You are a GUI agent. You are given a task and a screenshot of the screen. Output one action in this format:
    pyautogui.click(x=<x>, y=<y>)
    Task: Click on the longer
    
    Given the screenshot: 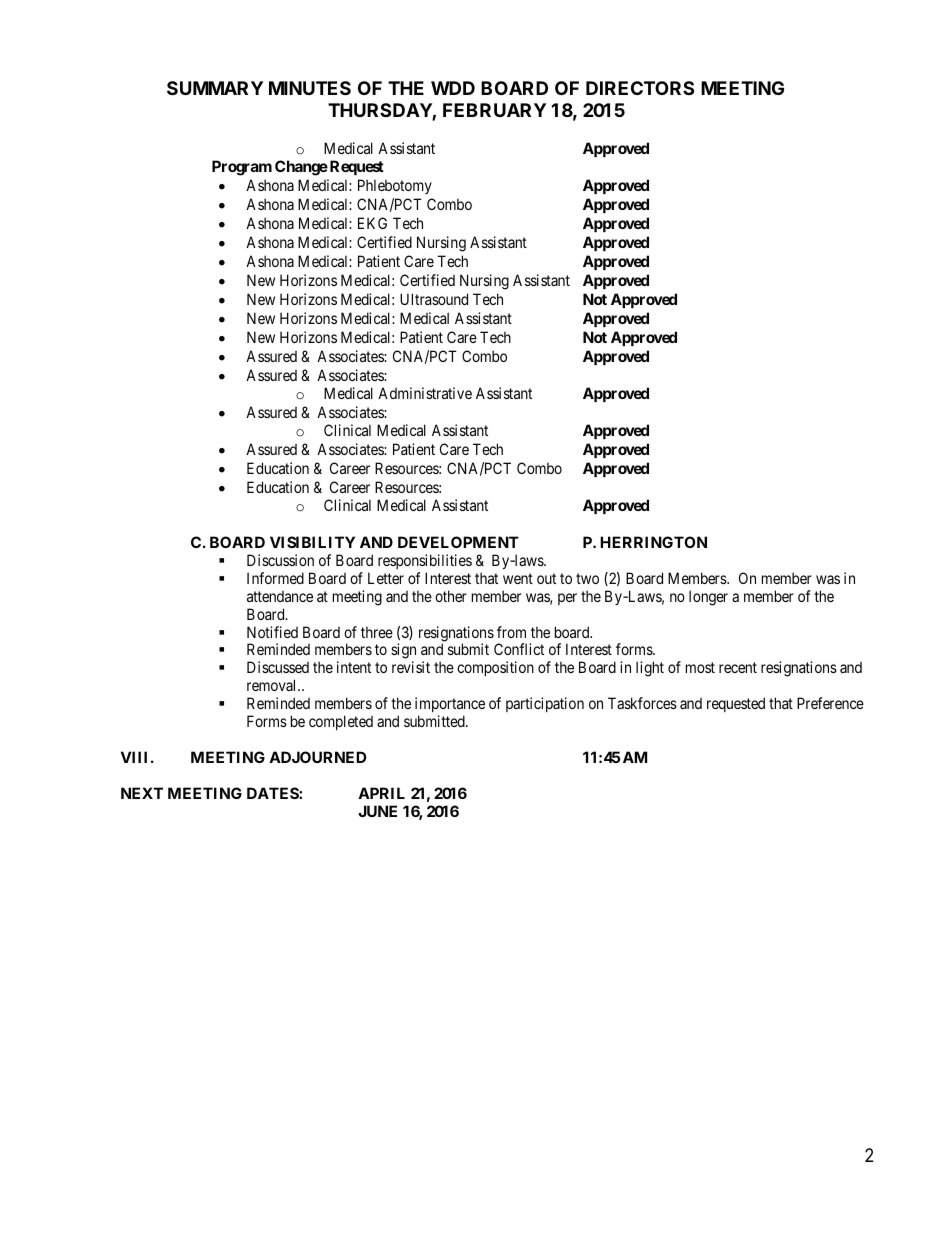 What is the action you would take?
    pyautogui.click(x=708, y=598)
